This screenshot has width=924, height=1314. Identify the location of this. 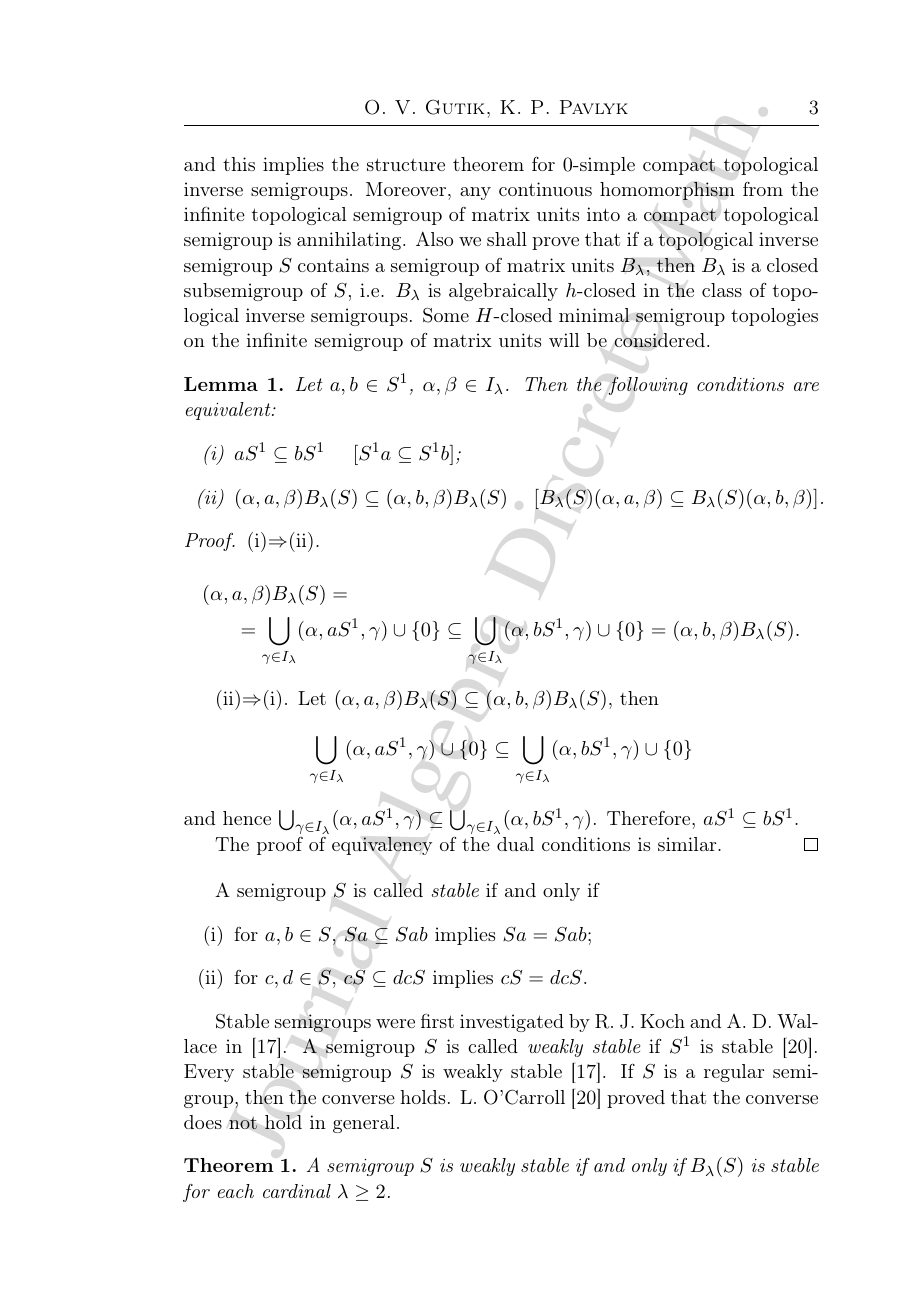
(239, 164).
